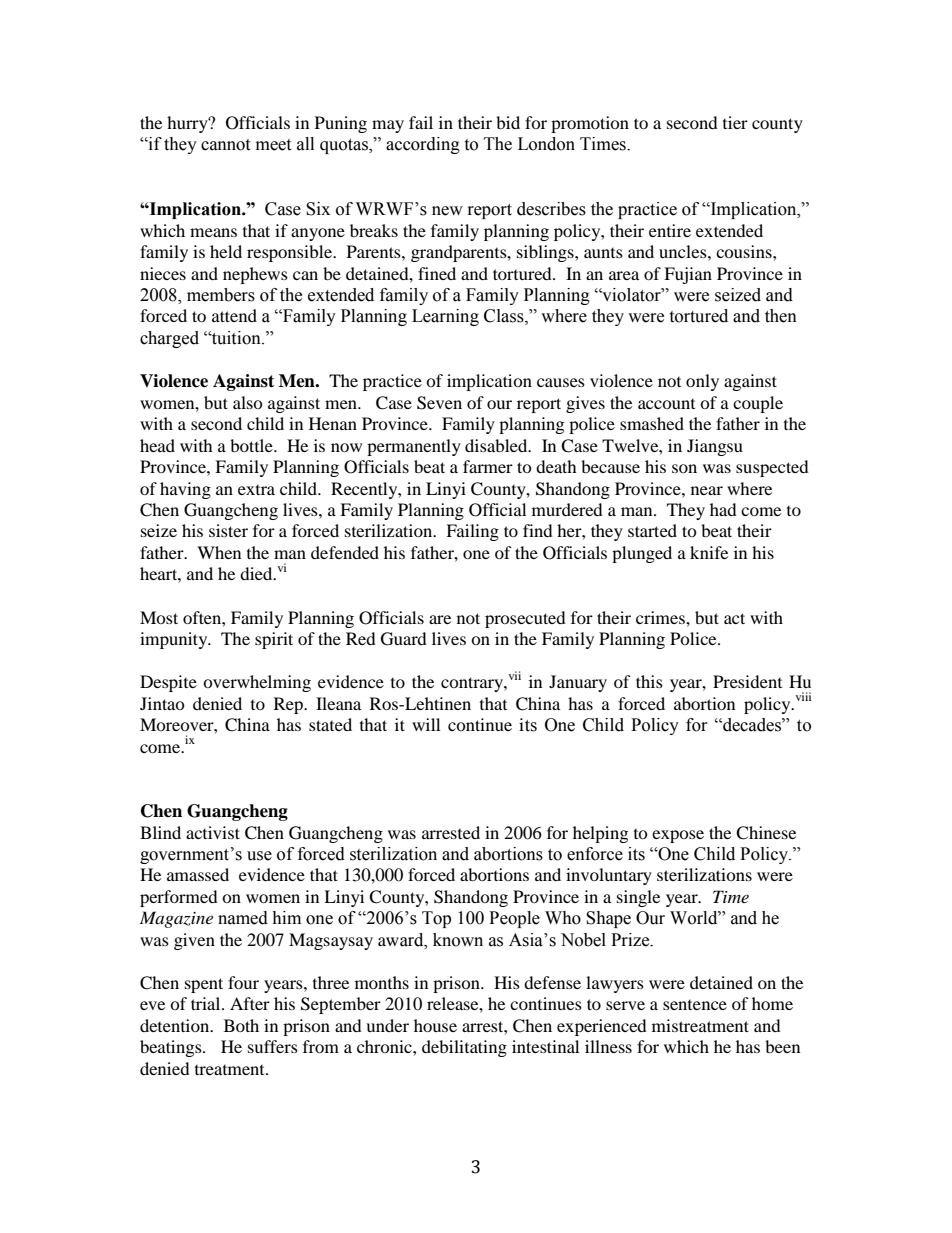  Describe the element at coordinates (435, 1025) in the document. I see `house` at that location.
